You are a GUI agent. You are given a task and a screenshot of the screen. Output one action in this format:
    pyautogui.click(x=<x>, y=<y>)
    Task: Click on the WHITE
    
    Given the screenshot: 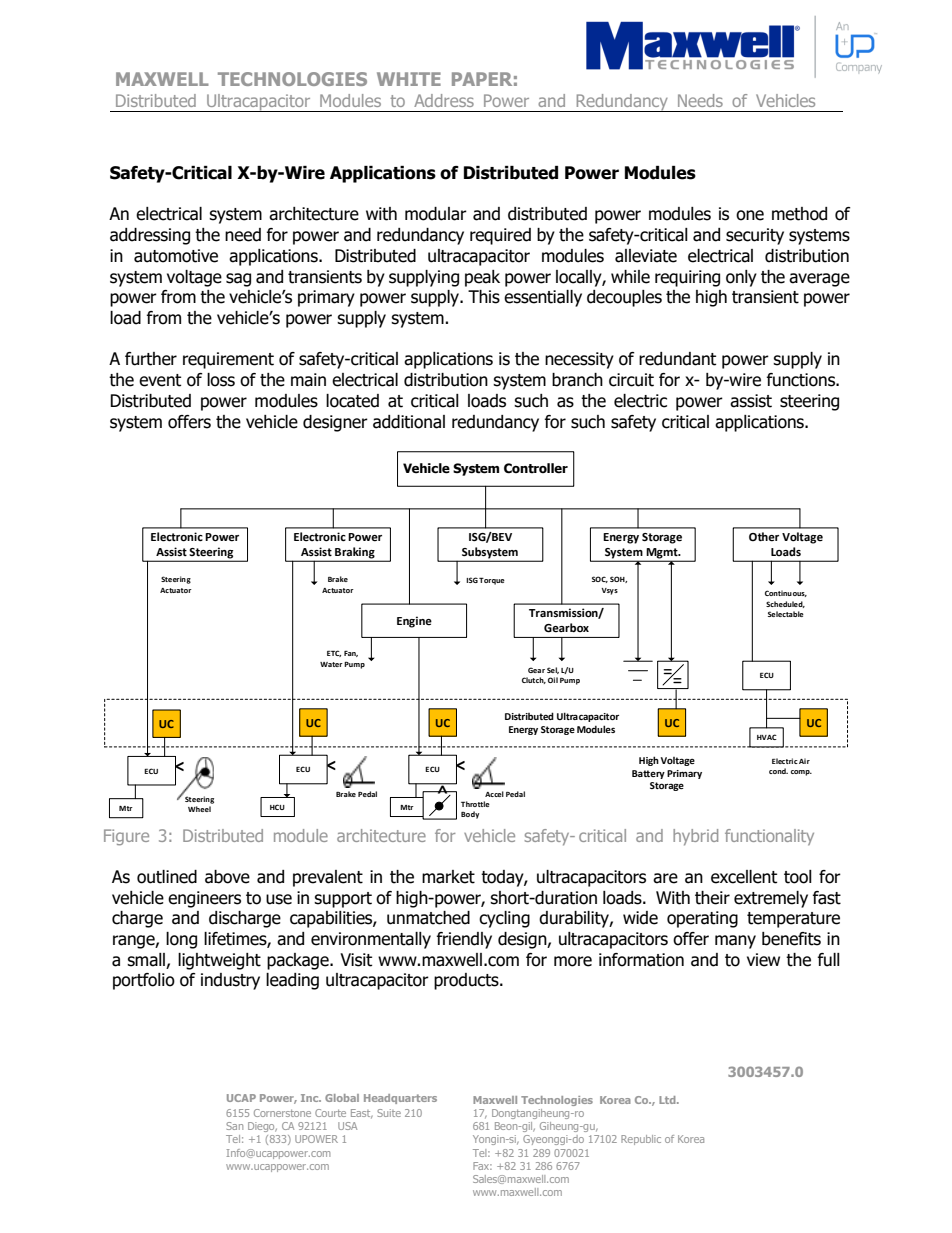 What is the action you would take?
    pyautogui.click(x=409, y=79)
